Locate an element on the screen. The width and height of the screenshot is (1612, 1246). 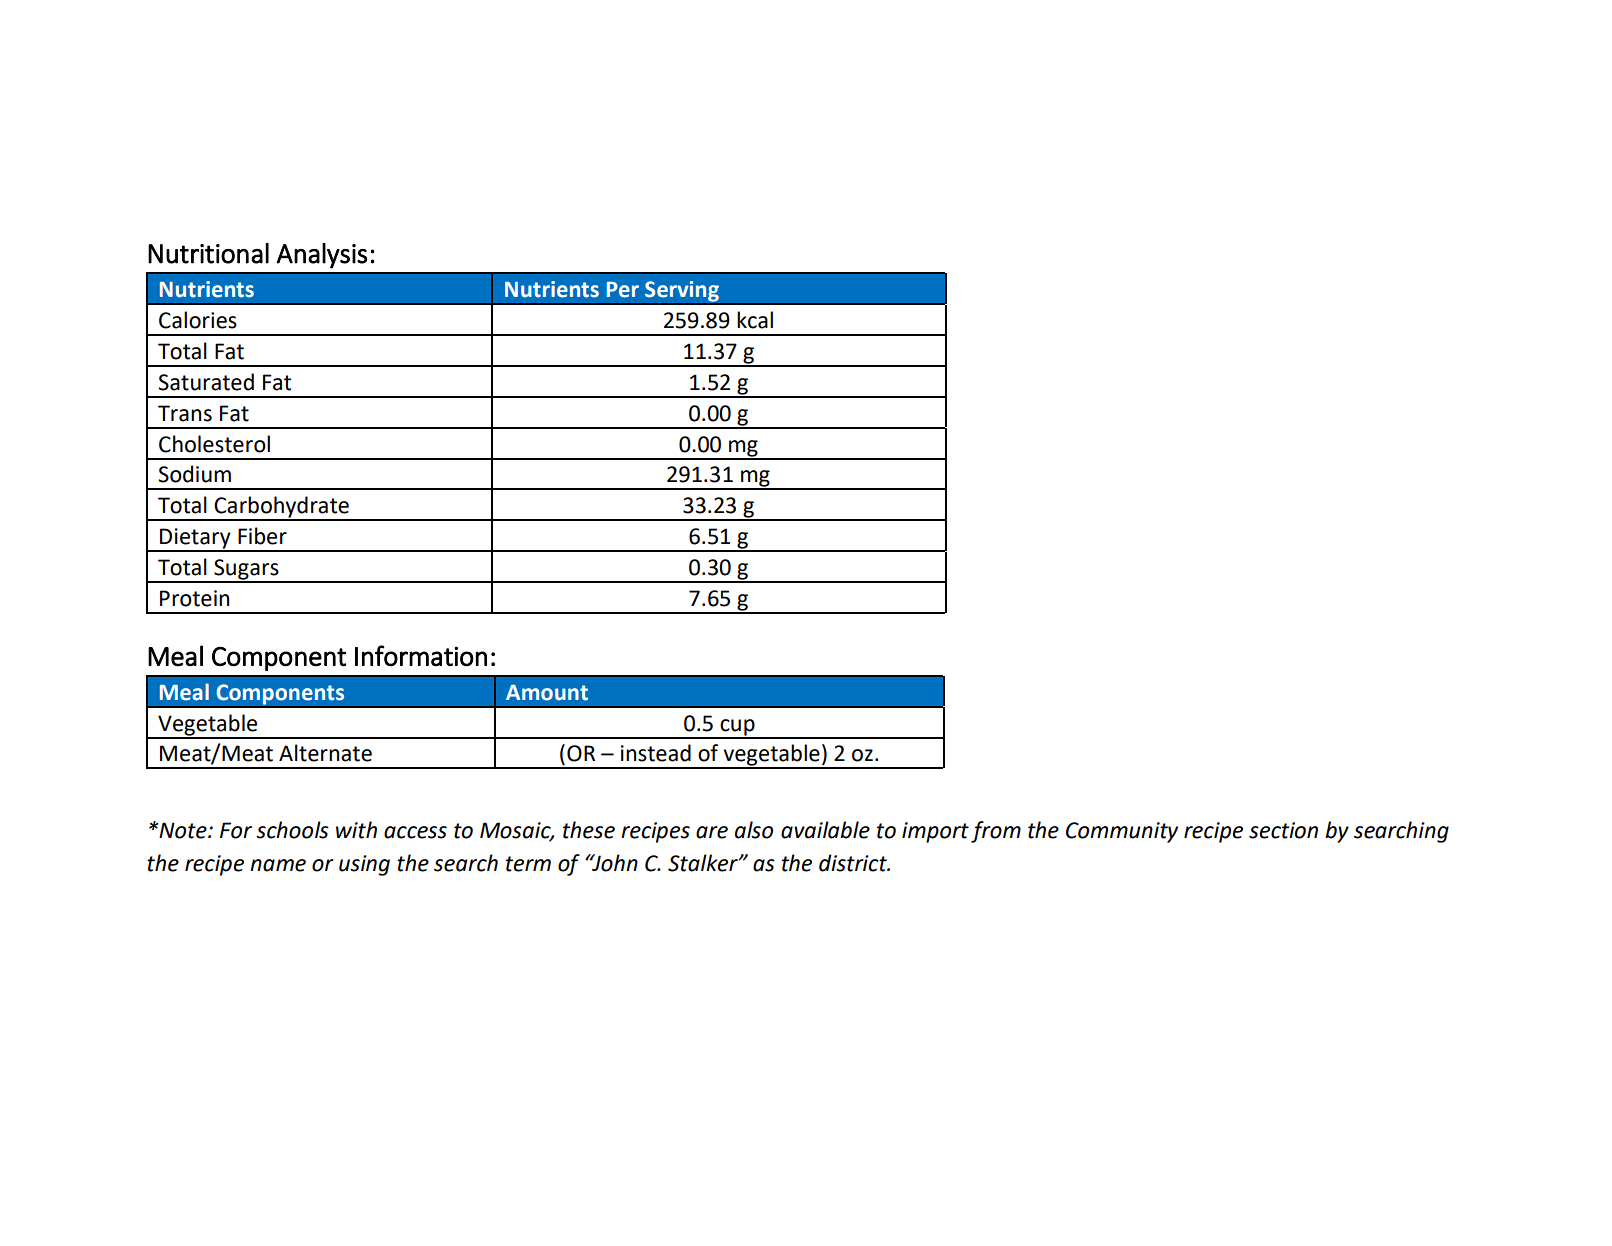
Per is located at coordinates (623, 290).
